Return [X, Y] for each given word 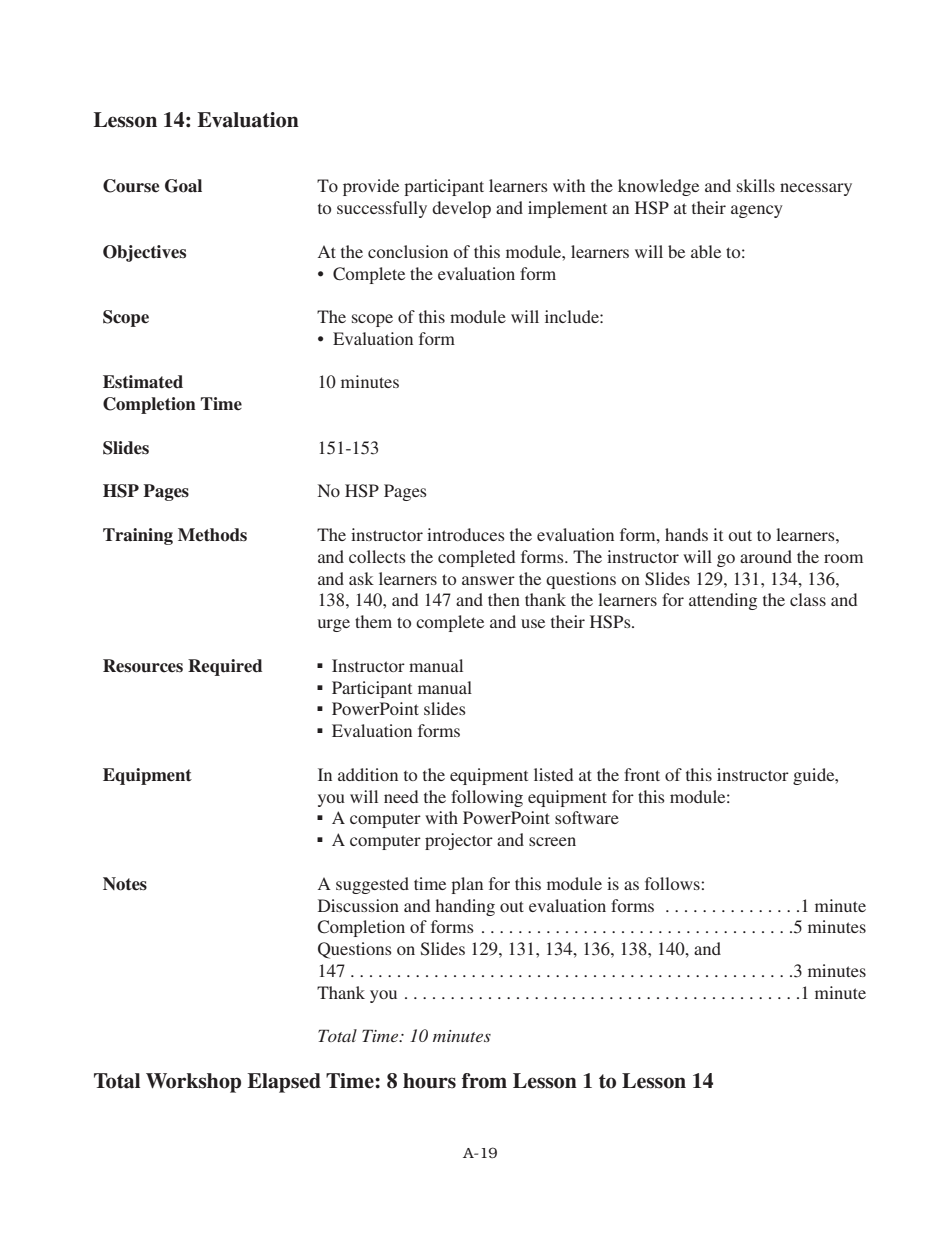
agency [757, 211]
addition [368, 774]
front [642, 774]
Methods [212, 535]
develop [461, 209]
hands [686, 534]
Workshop [193, 1083]
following [487, 798]
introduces [466, 534]
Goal [183, 186]
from [484, 1081]
